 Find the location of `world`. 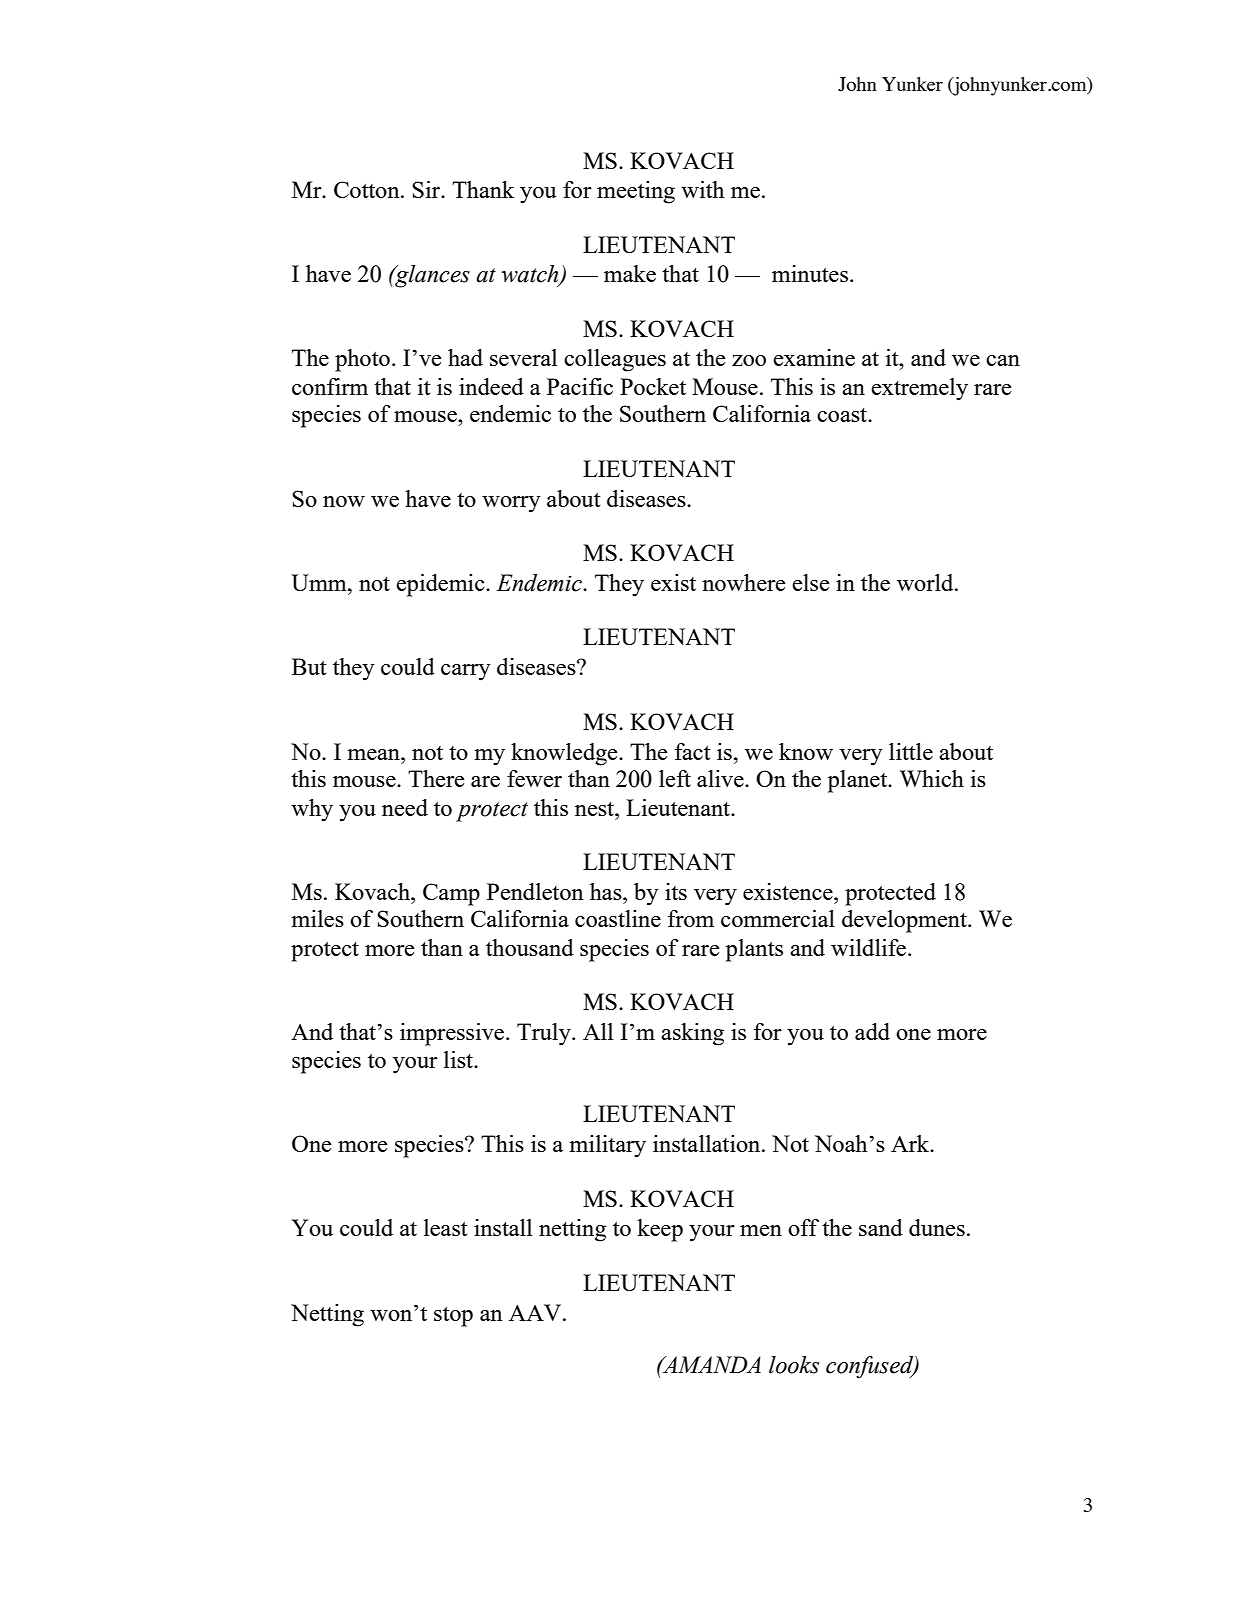

world is located at coordinates (926, 582).
